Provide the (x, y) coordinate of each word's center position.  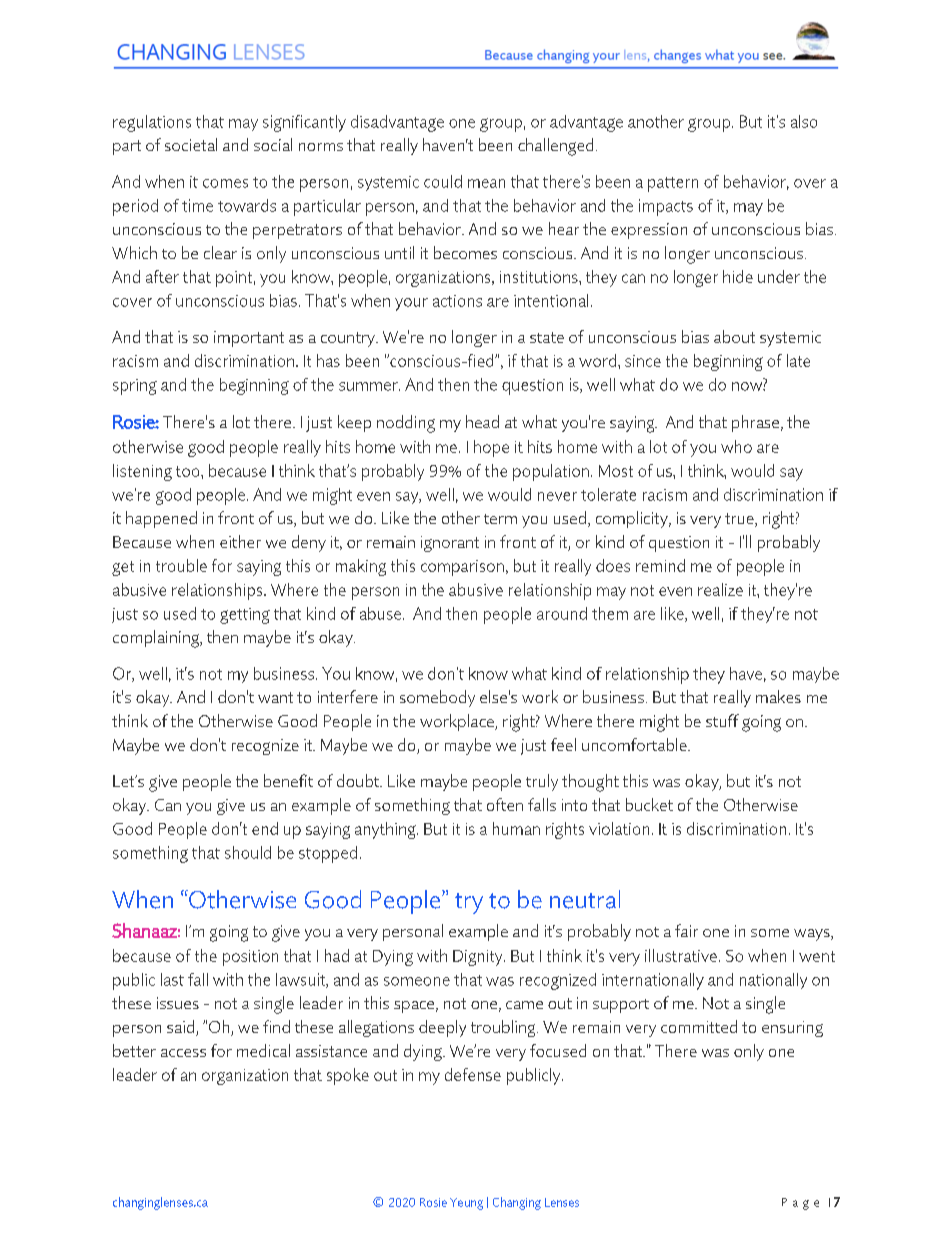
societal (191, 144)
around (562, 613)
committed (699, 1026)
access (183, 1053)
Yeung (466, 1204)
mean (486, 183)
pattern (673, 184)
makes (778, 696)
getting (245, 616)
